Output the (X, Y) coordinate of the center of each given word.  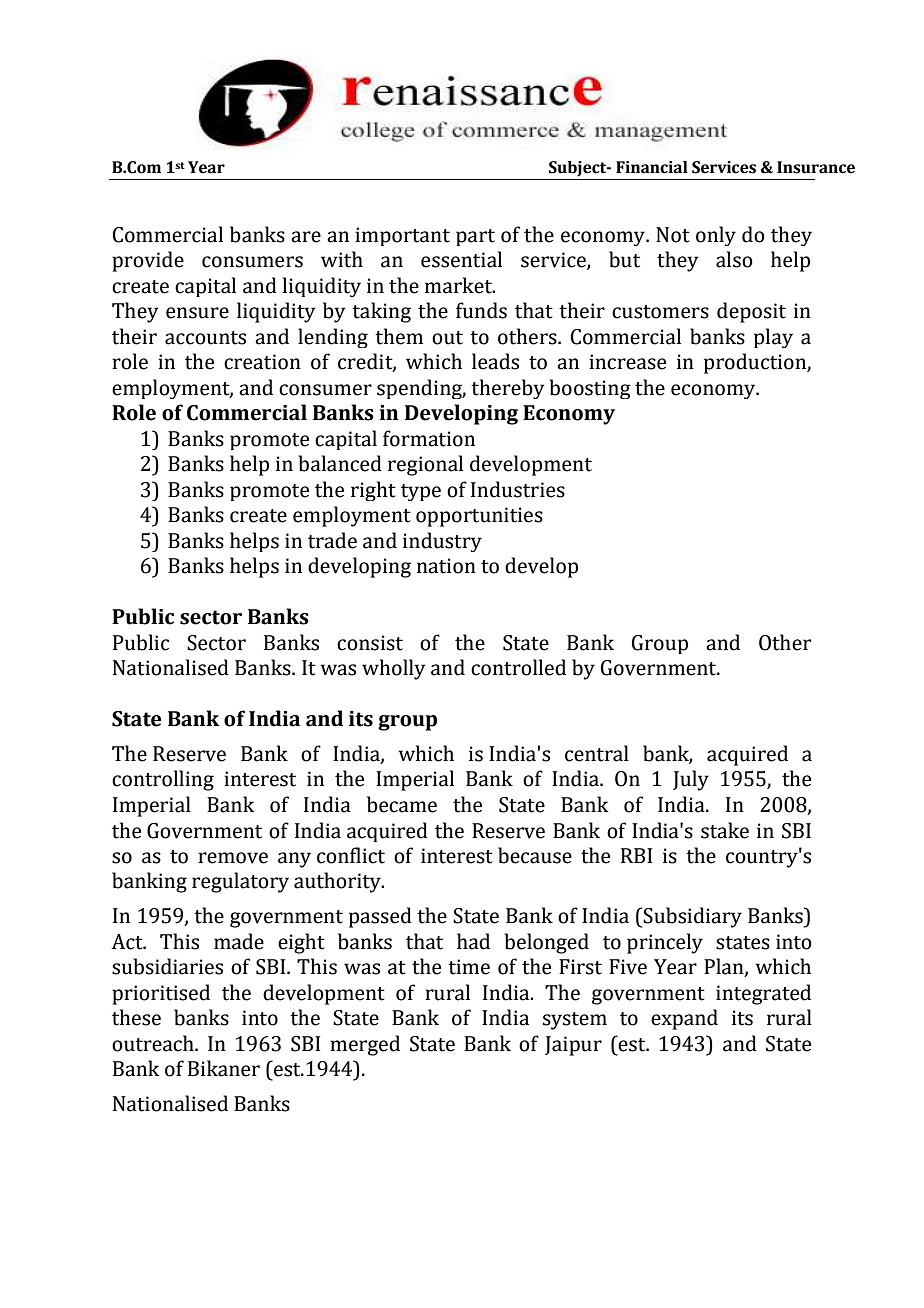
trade (332, 540)
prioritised (161, 994)
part (475, 237)
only (716, 236)
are (306, 237)
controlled (518, 667)
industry (442, 542)
